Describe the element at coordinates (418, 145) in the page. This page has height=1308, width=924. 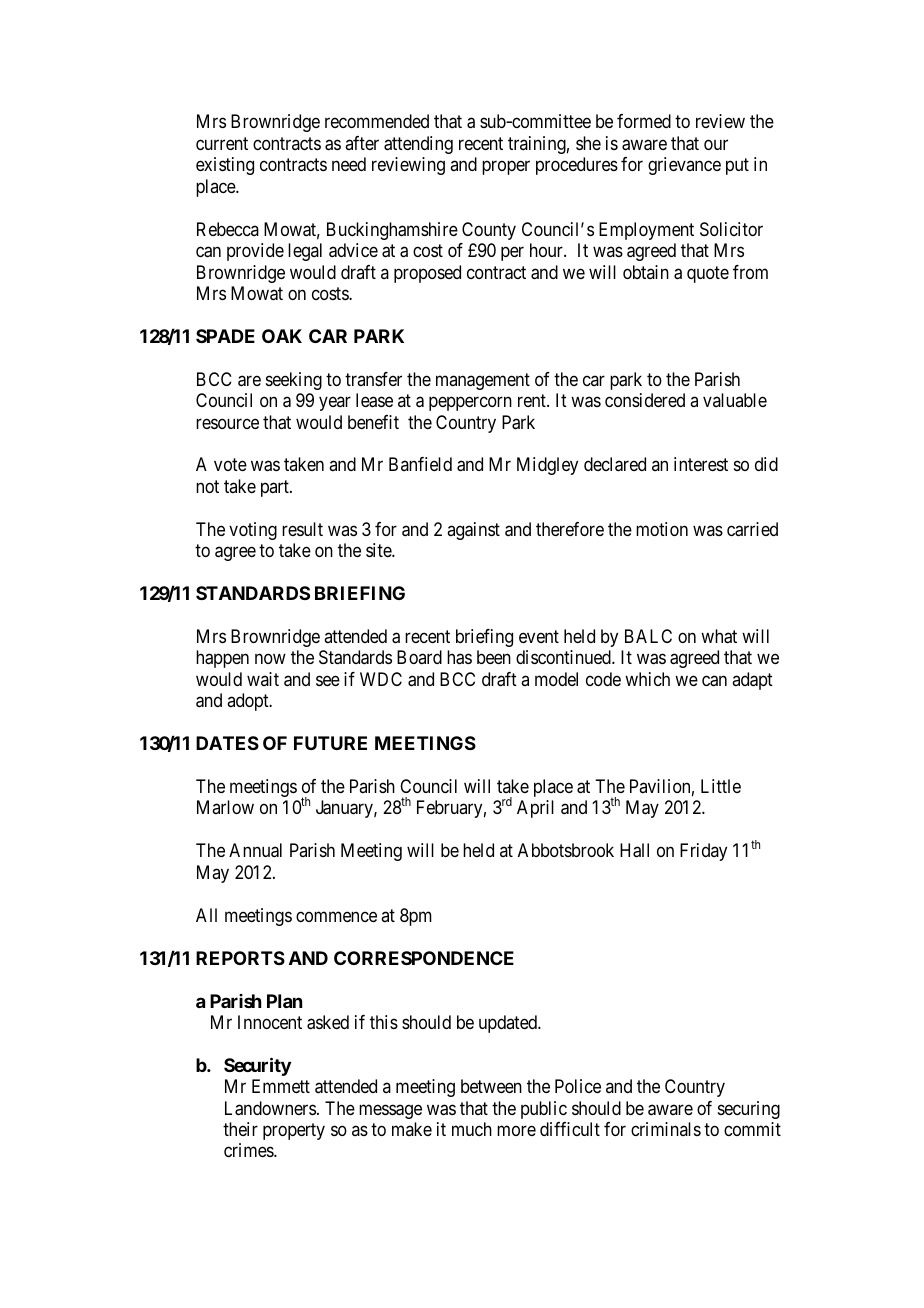
I see `attending` at that location.
